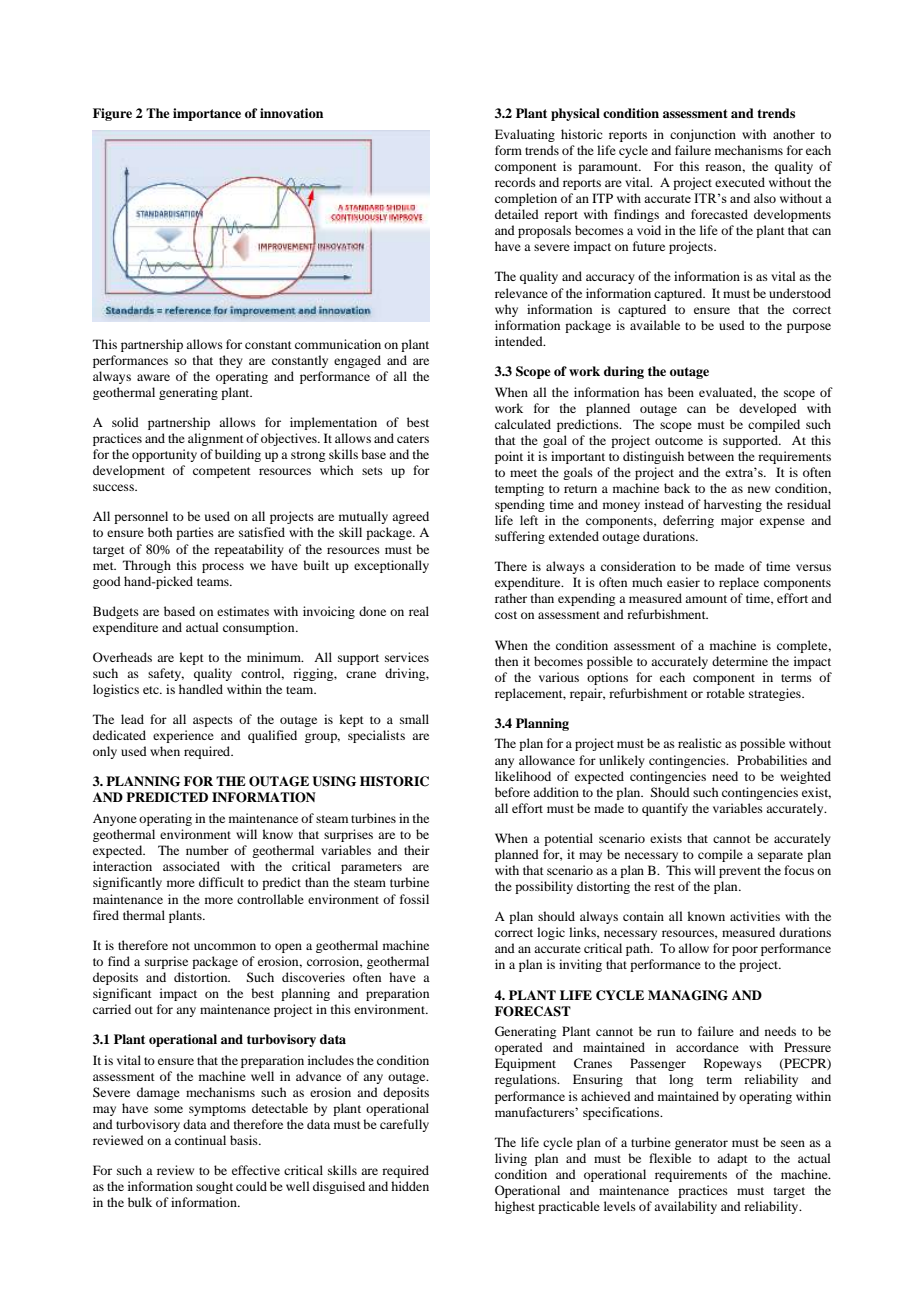  What do you see at coordinates (755, 916) in the screenshot?
I see `activities` at bounding box center [755, 916].
